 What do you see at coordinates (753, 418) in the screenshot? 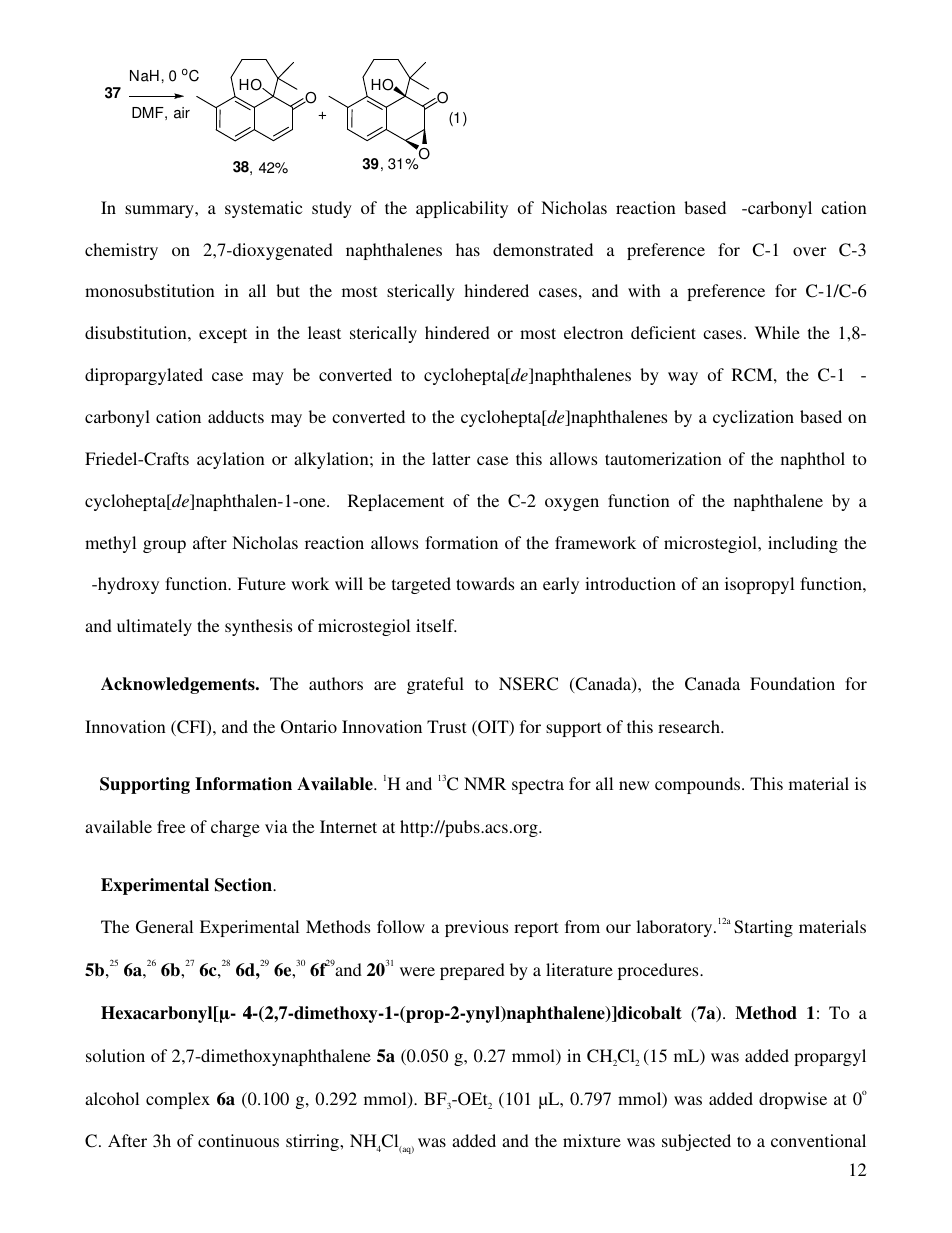
I see `cyclization` at bounding box center [753, 418].
